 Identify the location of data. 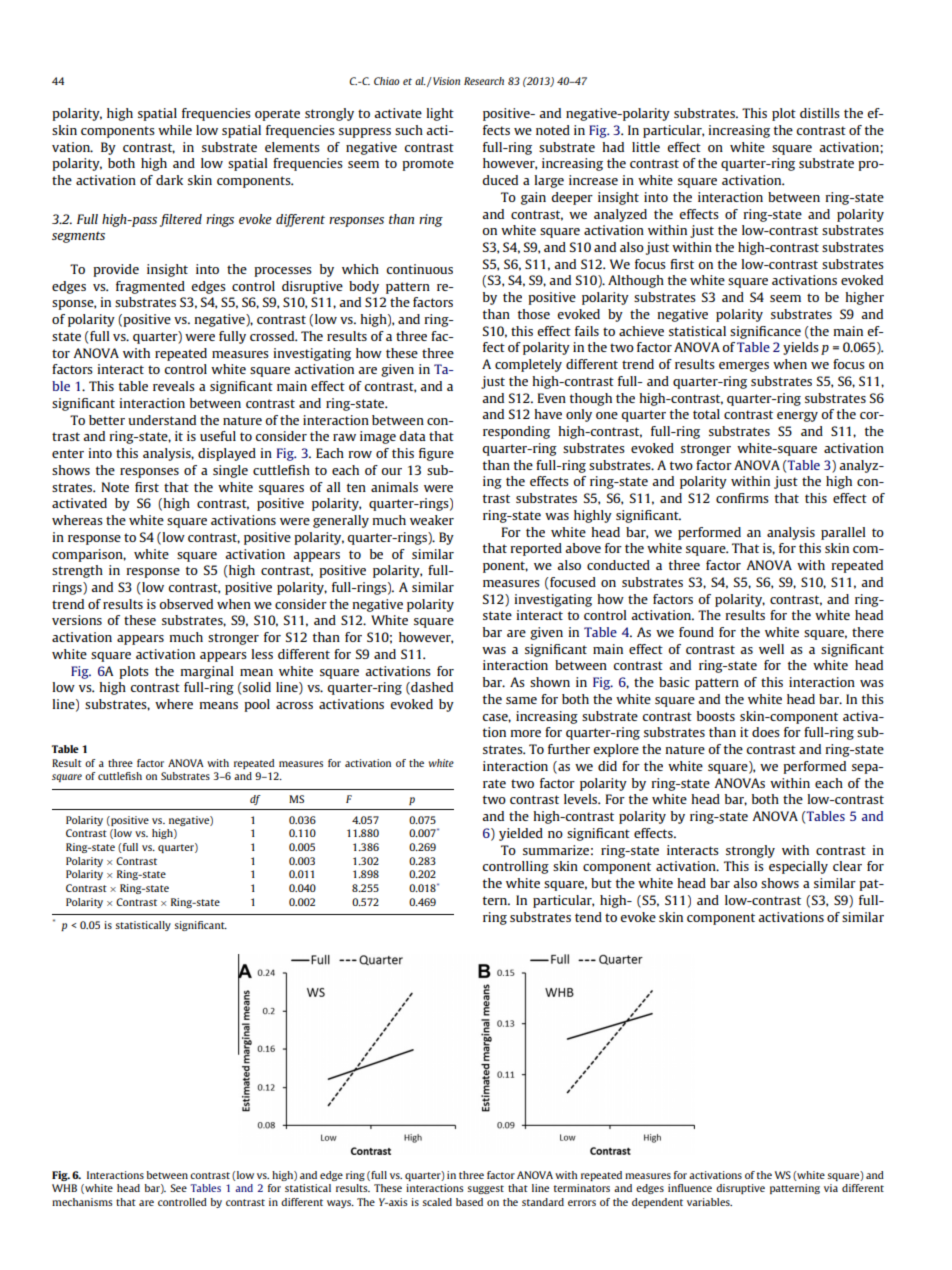
(412, 436).
